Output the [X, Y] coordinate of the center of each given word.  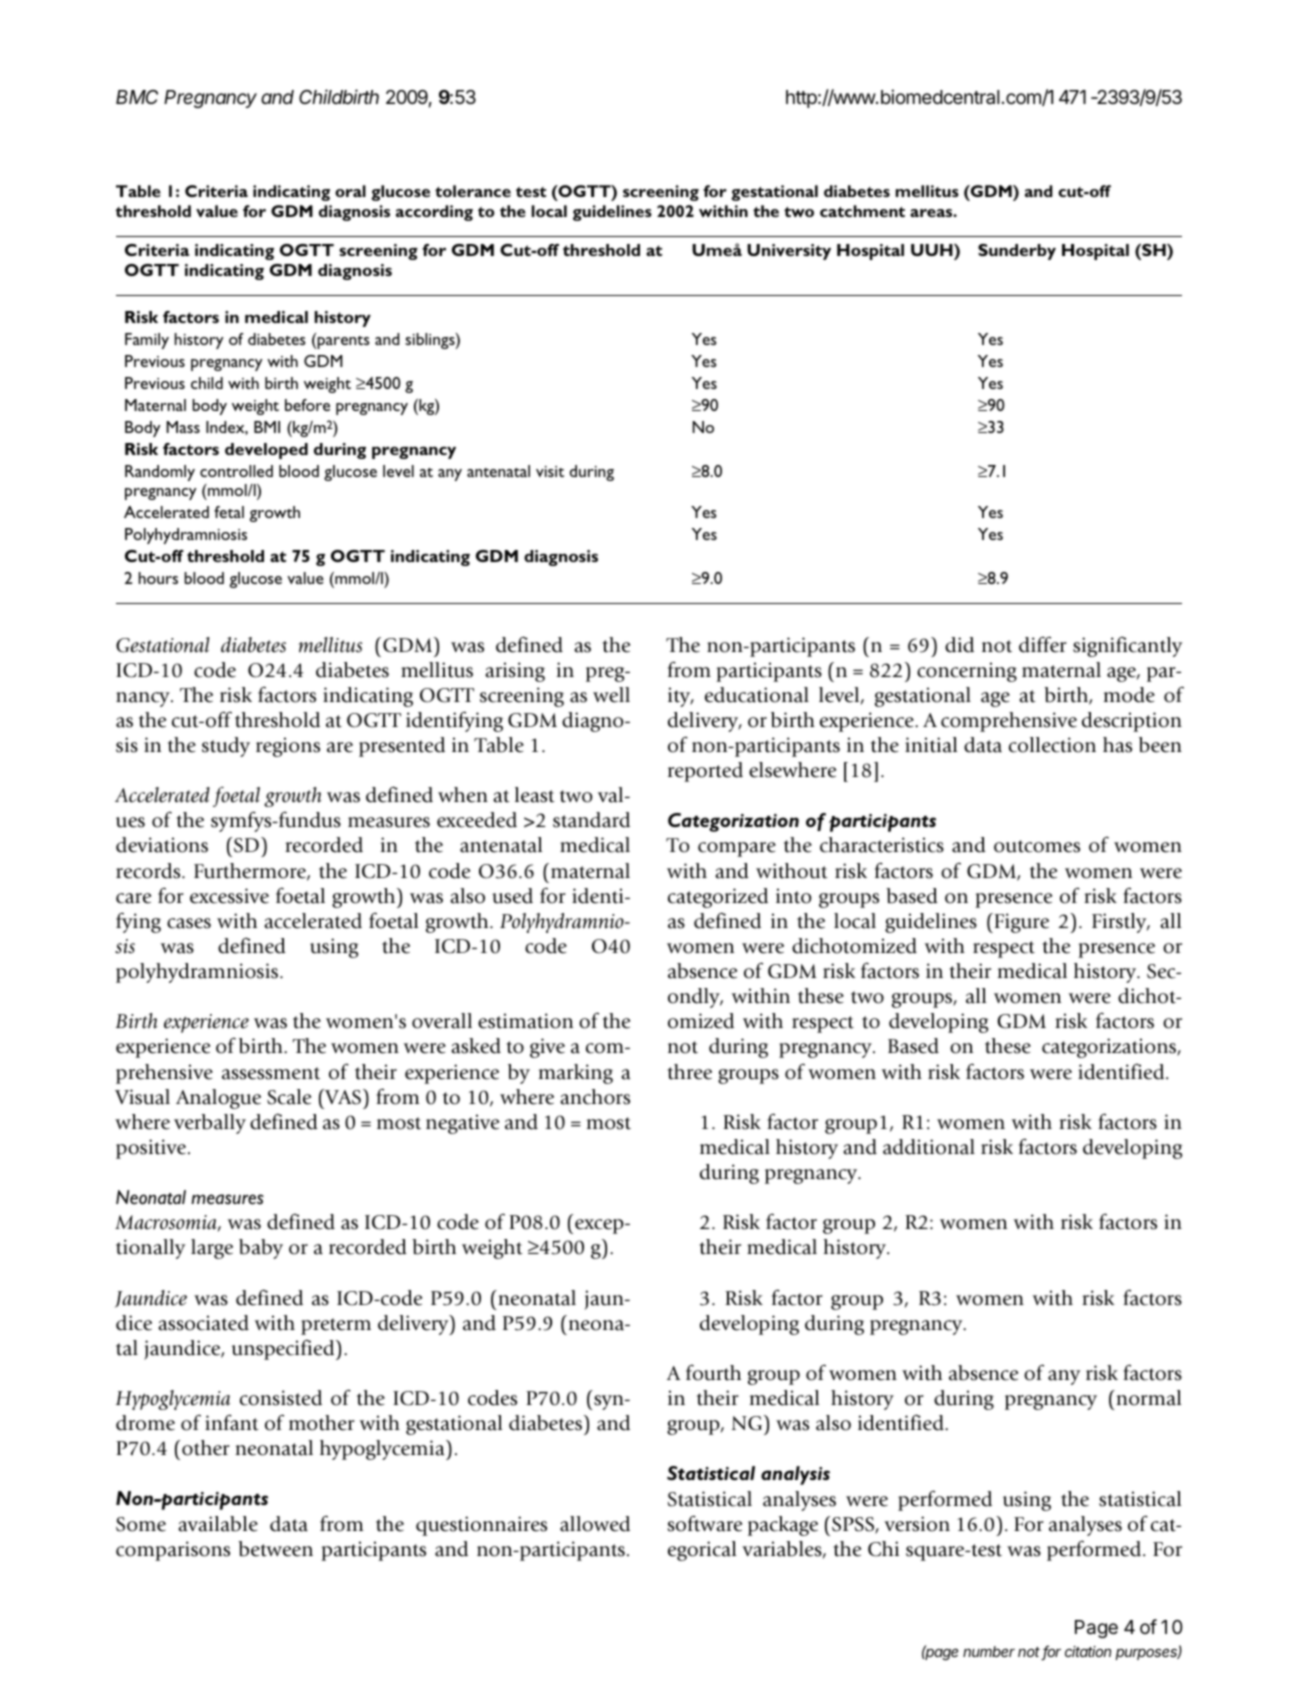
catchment [862, 211]
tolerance [473, 191]
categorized [718, 898]
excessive [229, 896]
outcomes [1037, 846]
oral [350, 191]
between [275, 1549]
